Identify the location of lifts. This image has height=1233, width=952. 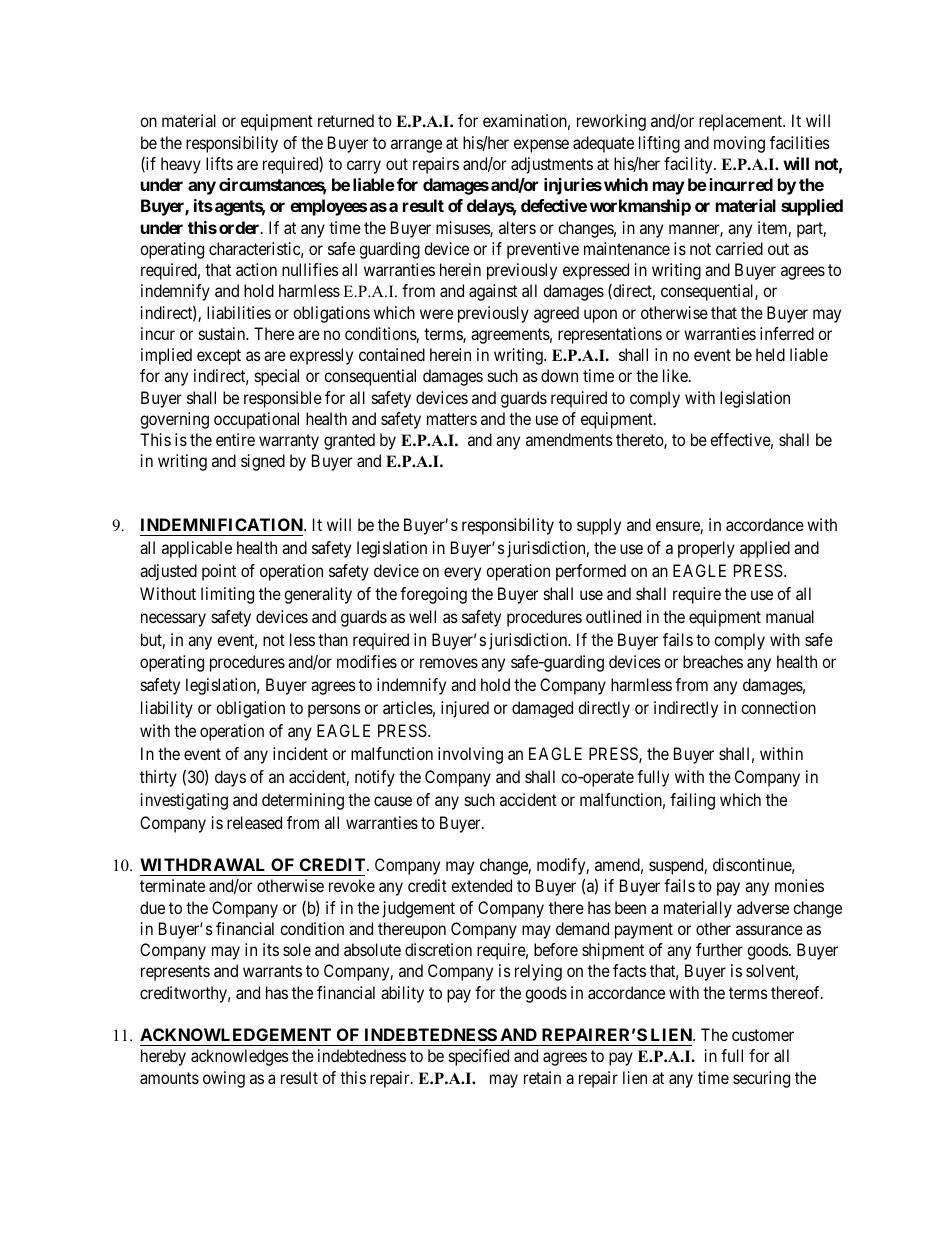
(219, 163).
